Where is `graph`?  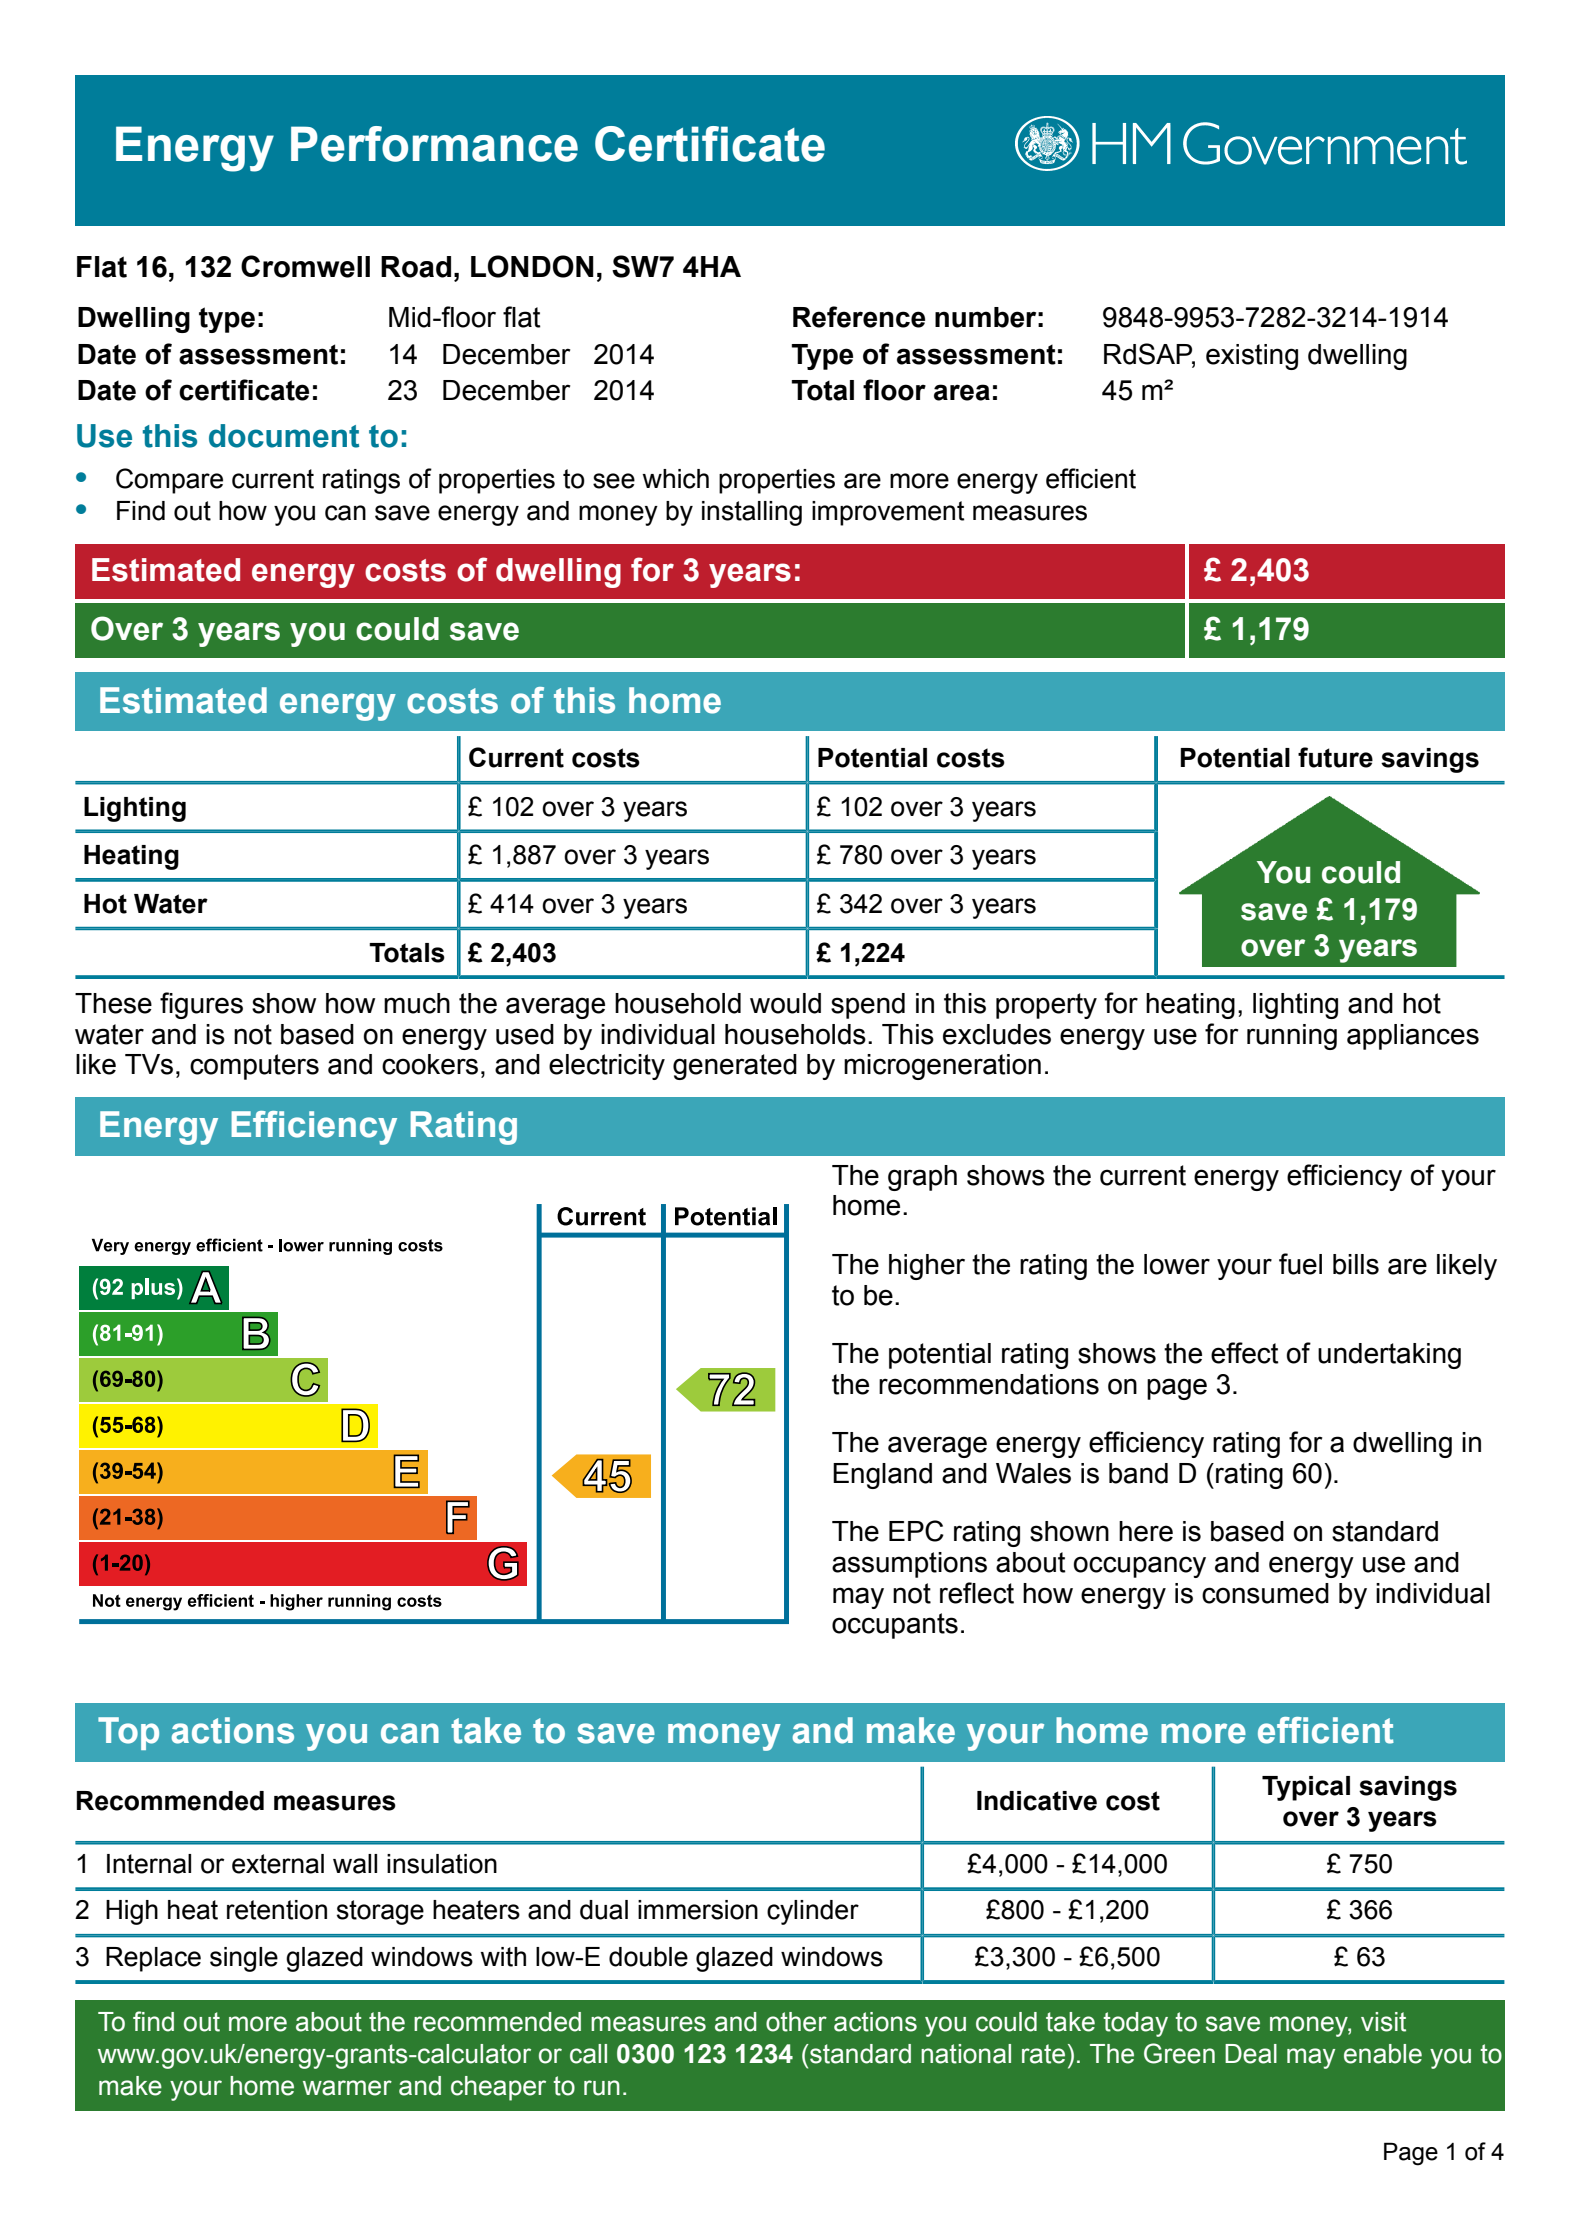
graph is located at coordinates (922, 1178).
